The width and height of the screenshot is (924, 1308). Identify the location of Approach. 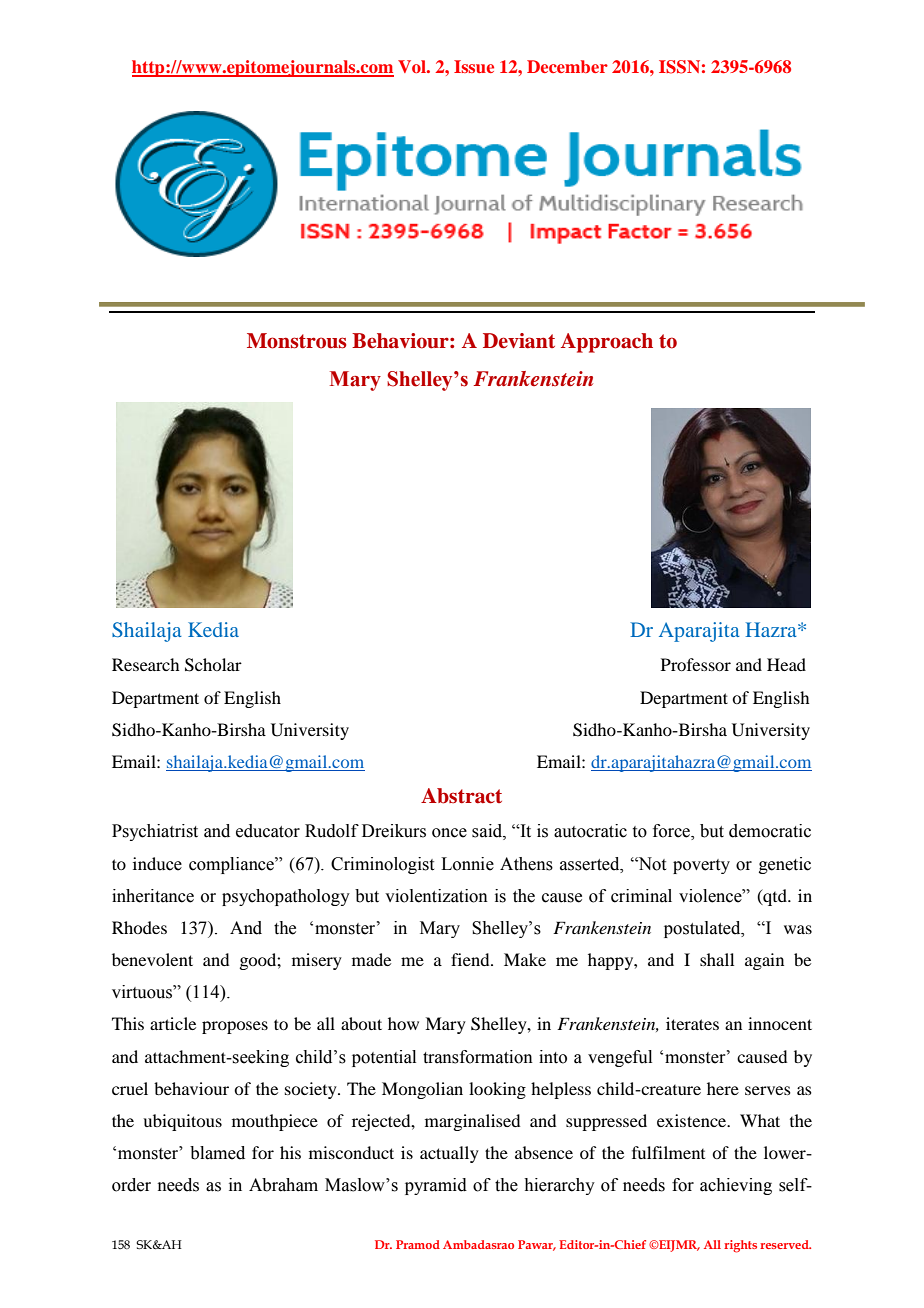
(607, 343).
